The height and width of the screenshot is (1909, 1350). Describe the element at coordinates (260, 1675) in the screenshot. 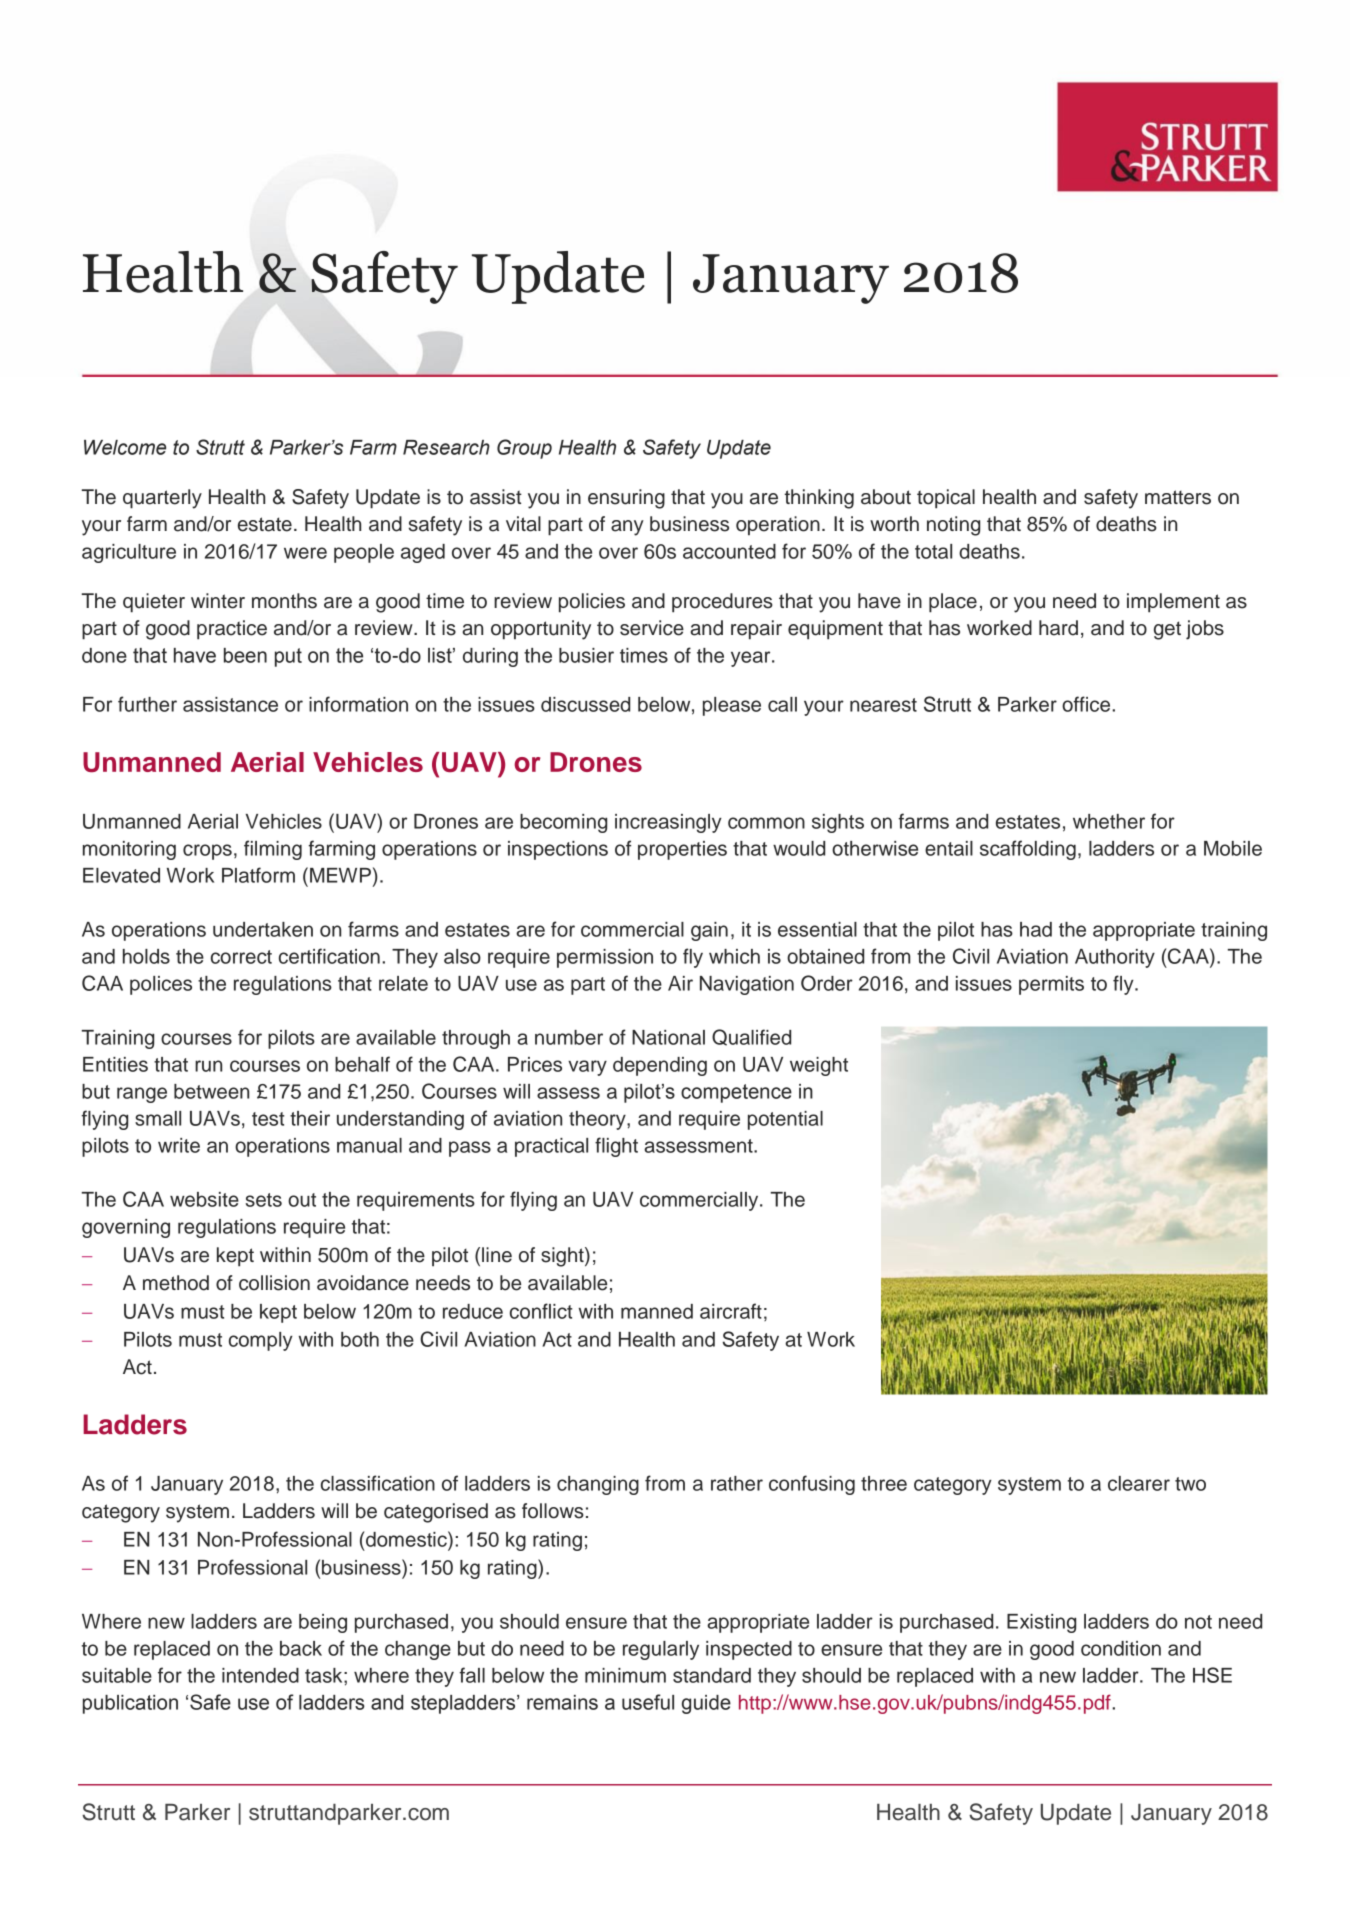

I see `intended` at that location.
